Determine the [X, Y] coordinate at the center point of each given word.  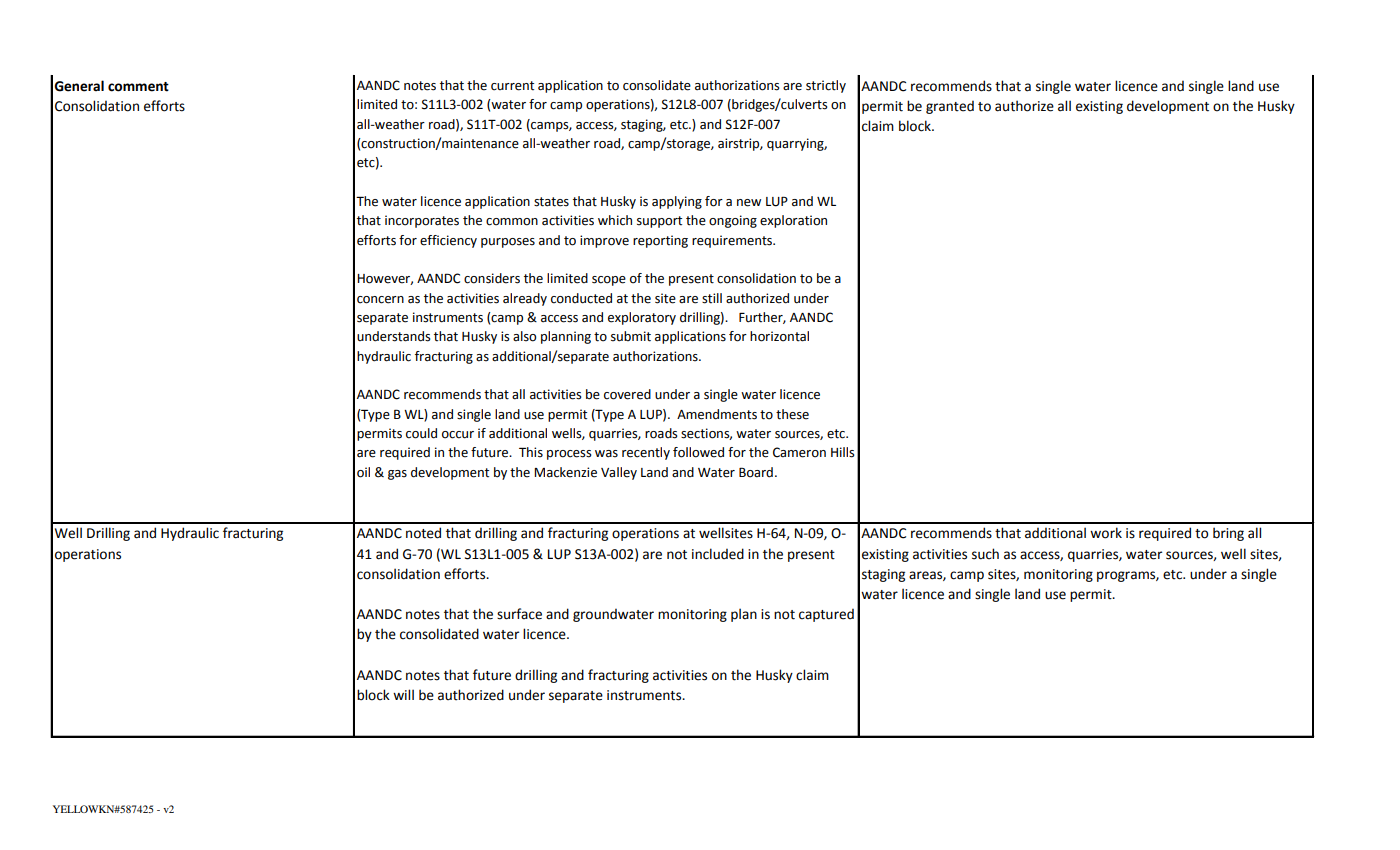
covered [627, 394]
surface [519, 614]
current [512, 86]
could [421, 433]
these [792, 414]
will [403, 694]
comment [138, 87]
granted [950, 107]
